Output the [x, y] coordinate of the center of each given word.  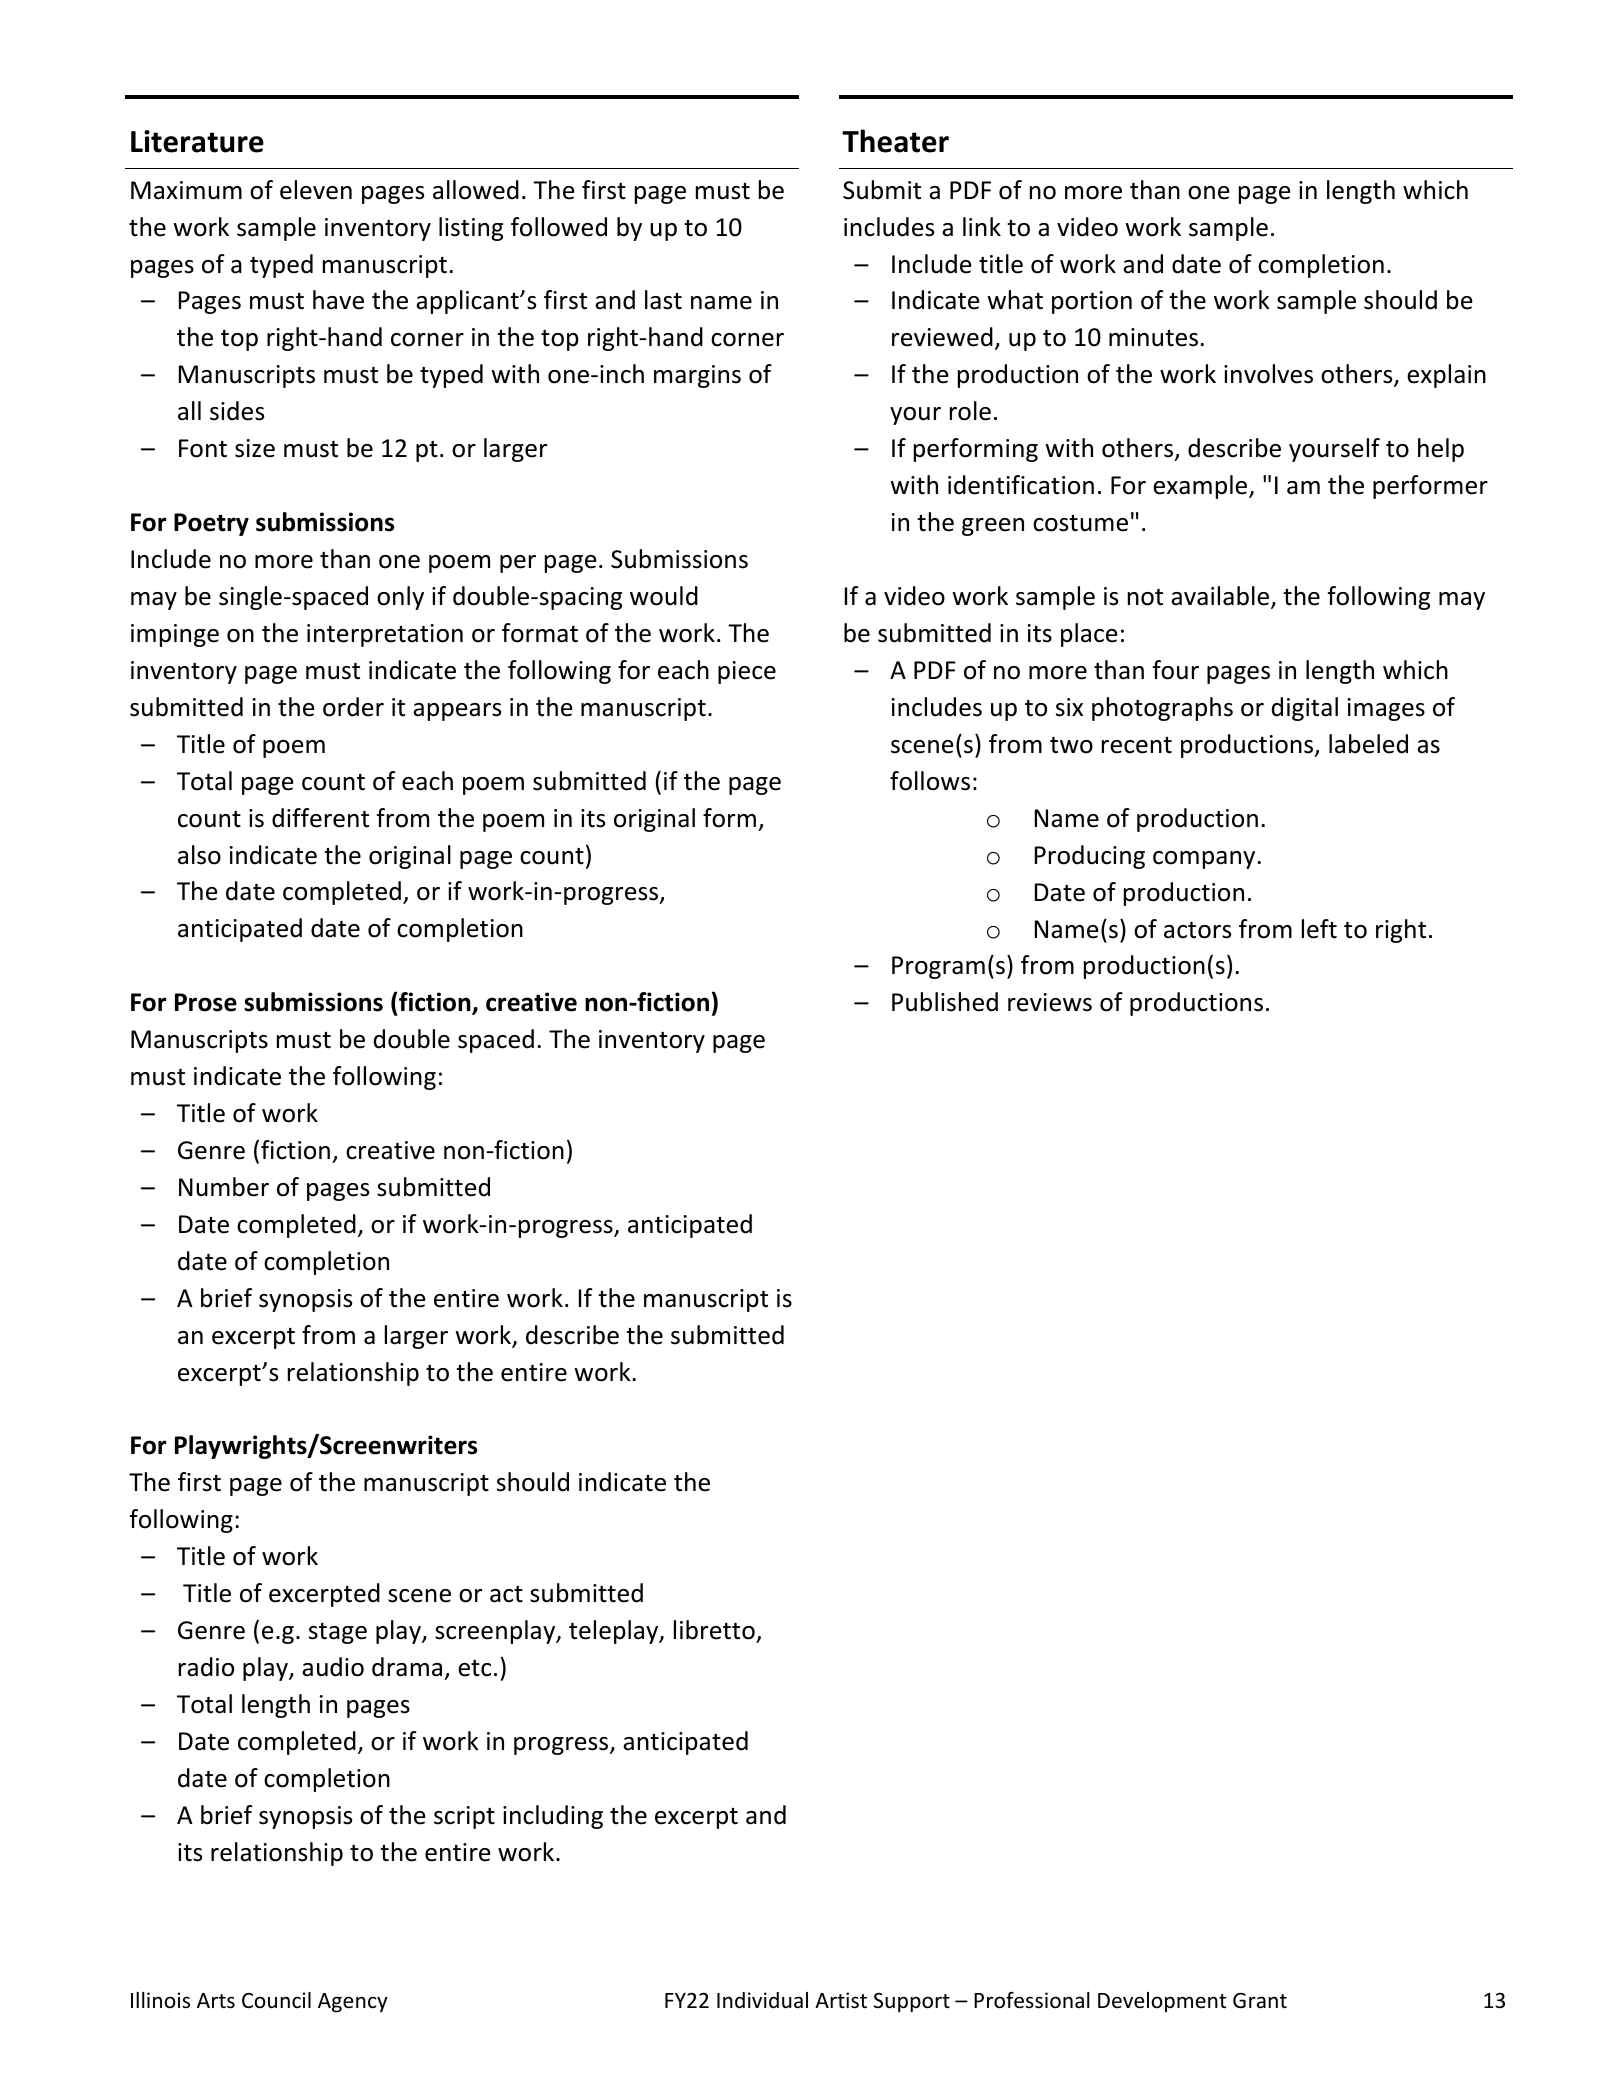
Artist [841, 2000]
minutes [1153, 337]
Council [276, 2000]
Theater [895, 141]
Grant [1260, 2001]
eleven [316, 190]
